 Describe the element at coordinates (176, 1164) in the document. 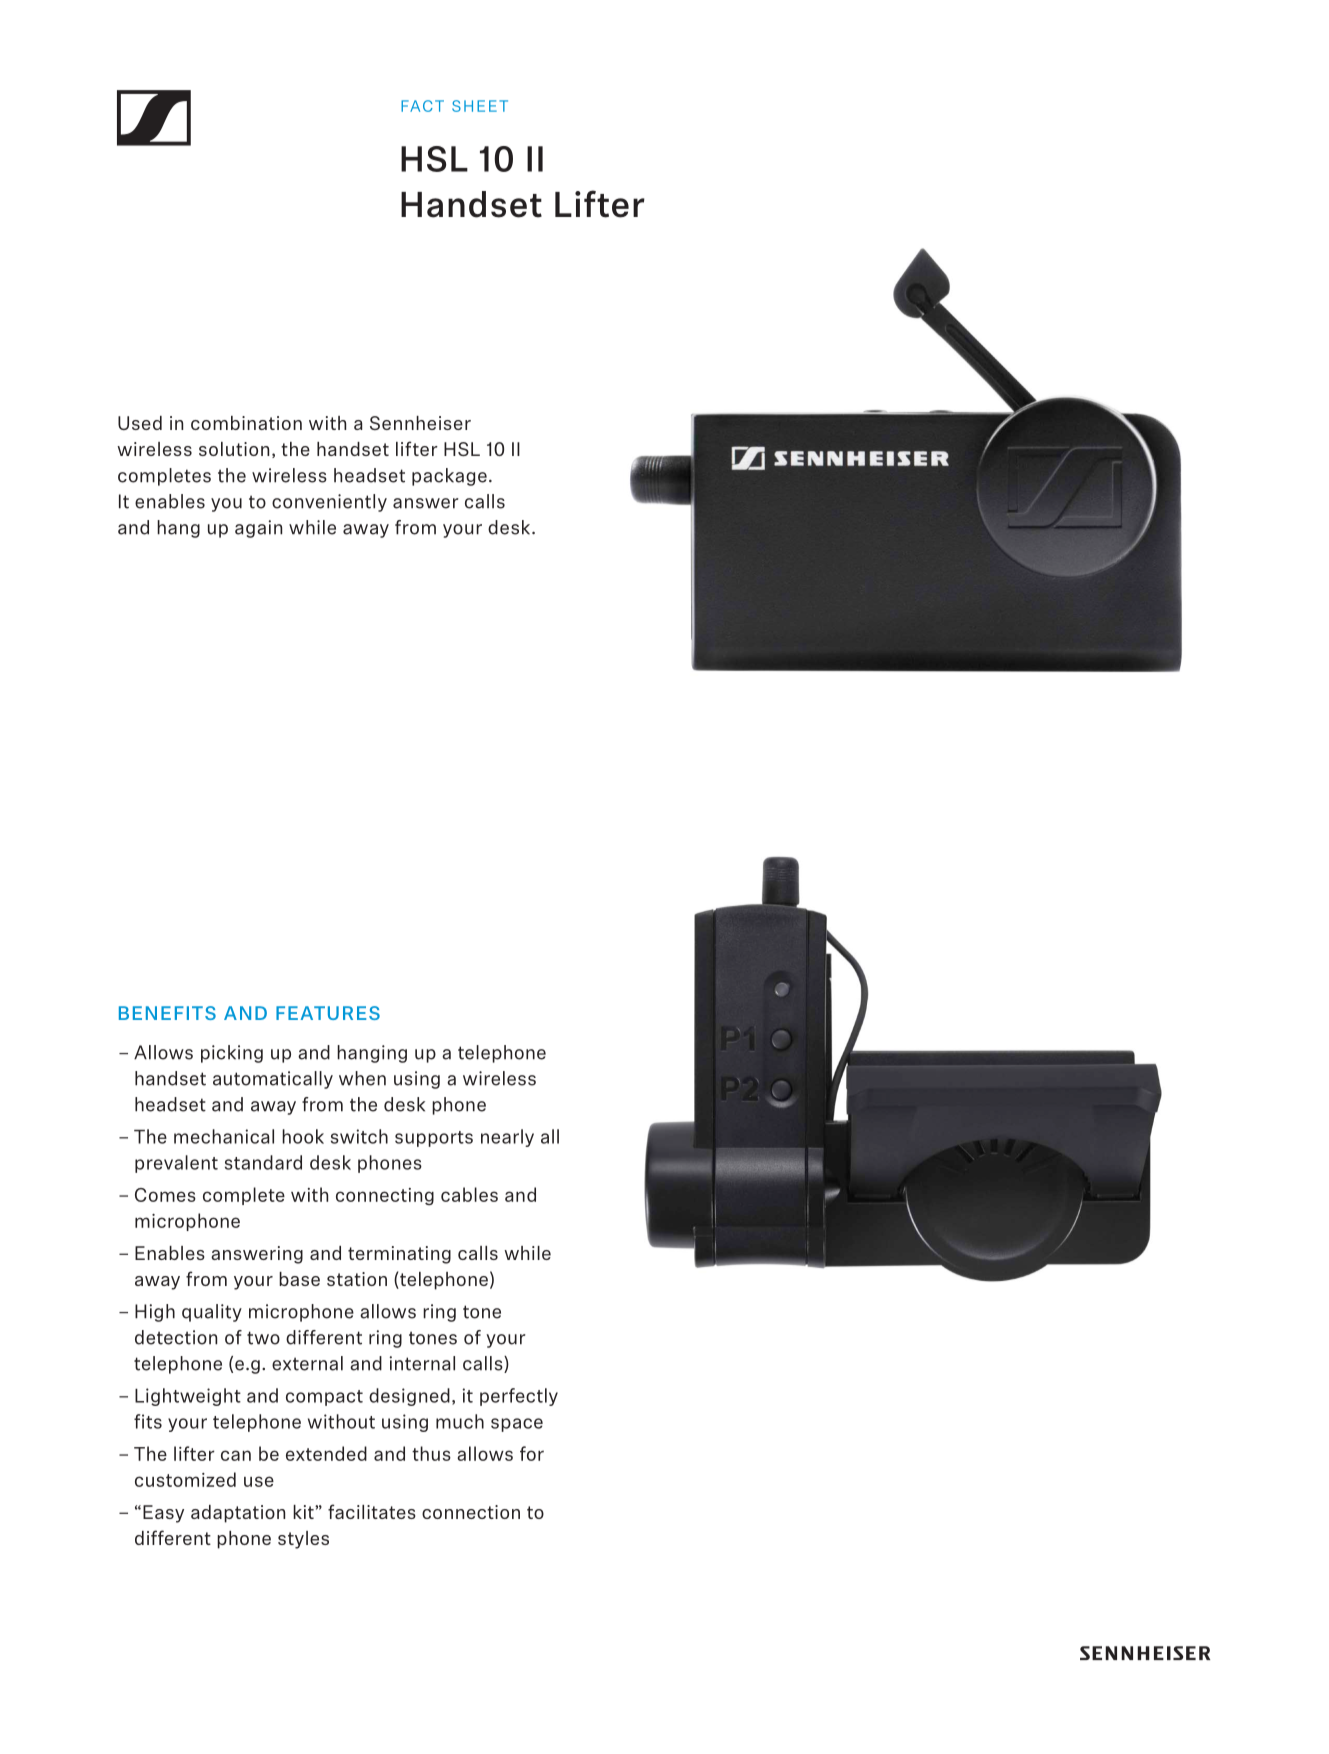

I see `prevalent` at that location.
